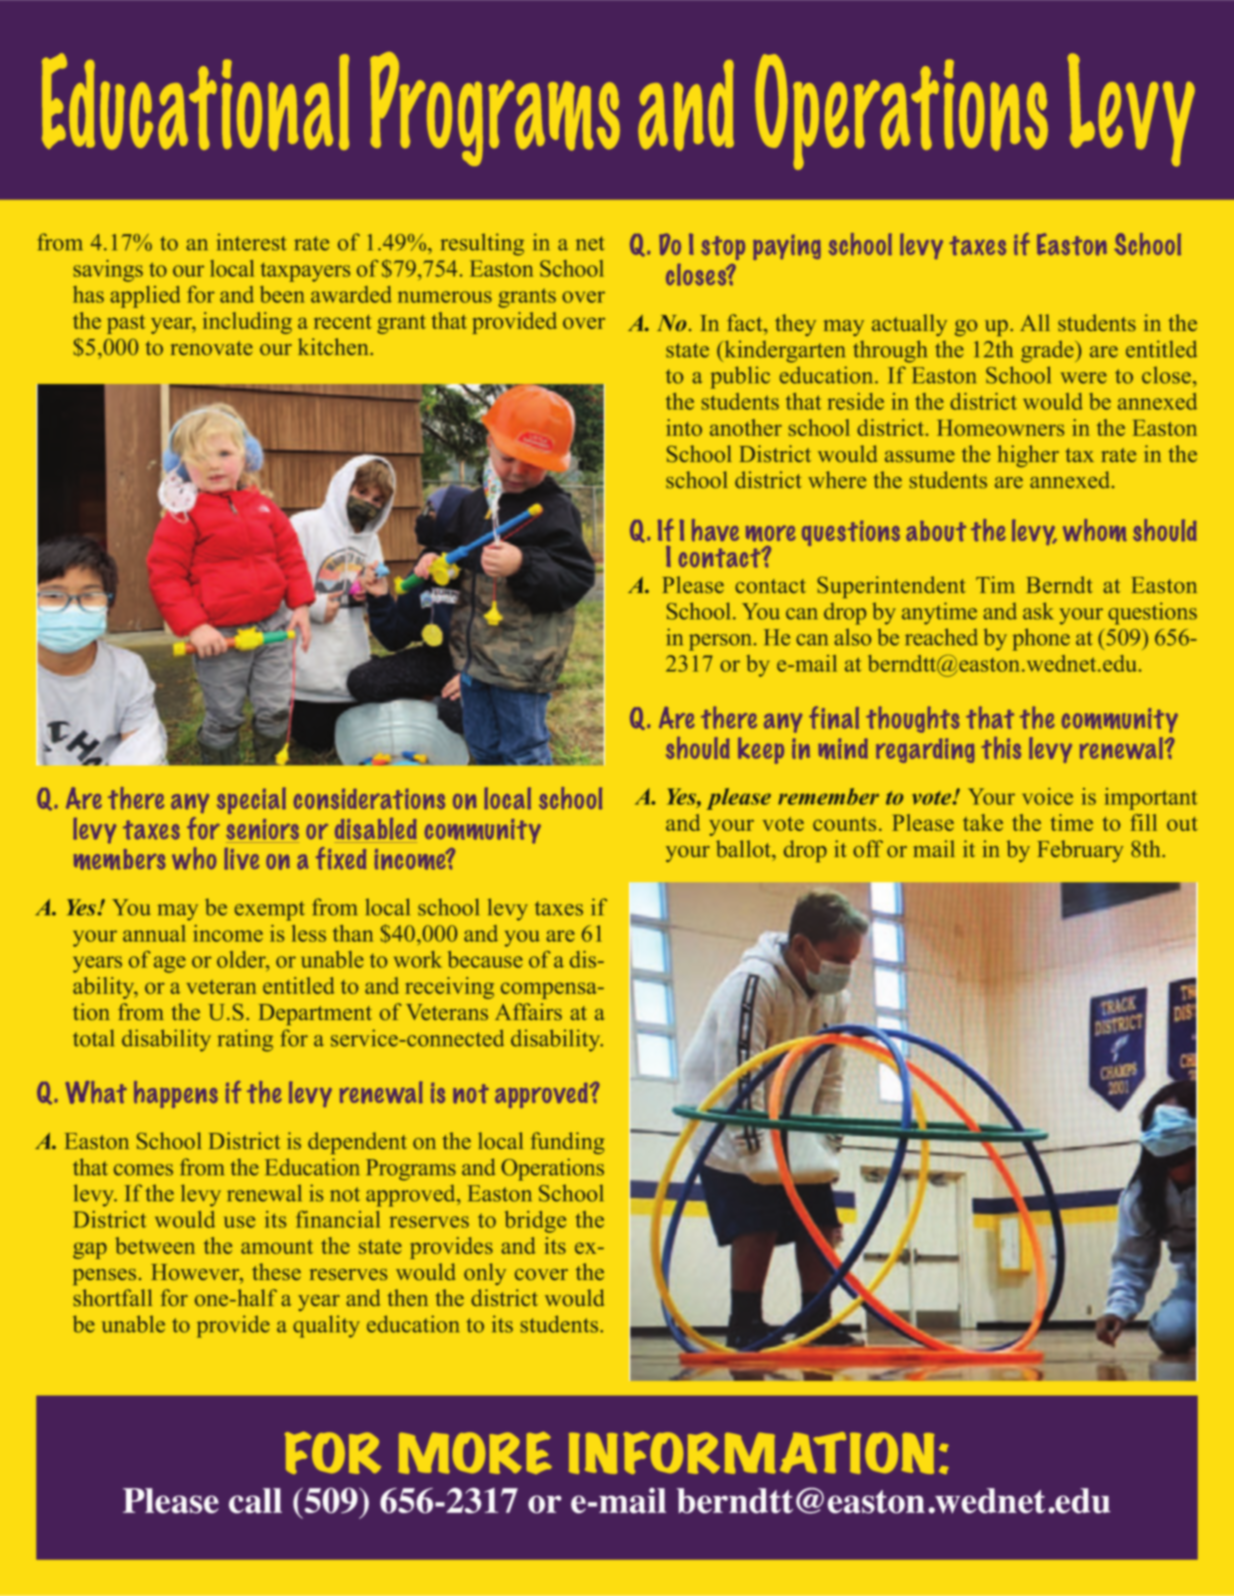  I want to click on call, so click(255, 1501).
